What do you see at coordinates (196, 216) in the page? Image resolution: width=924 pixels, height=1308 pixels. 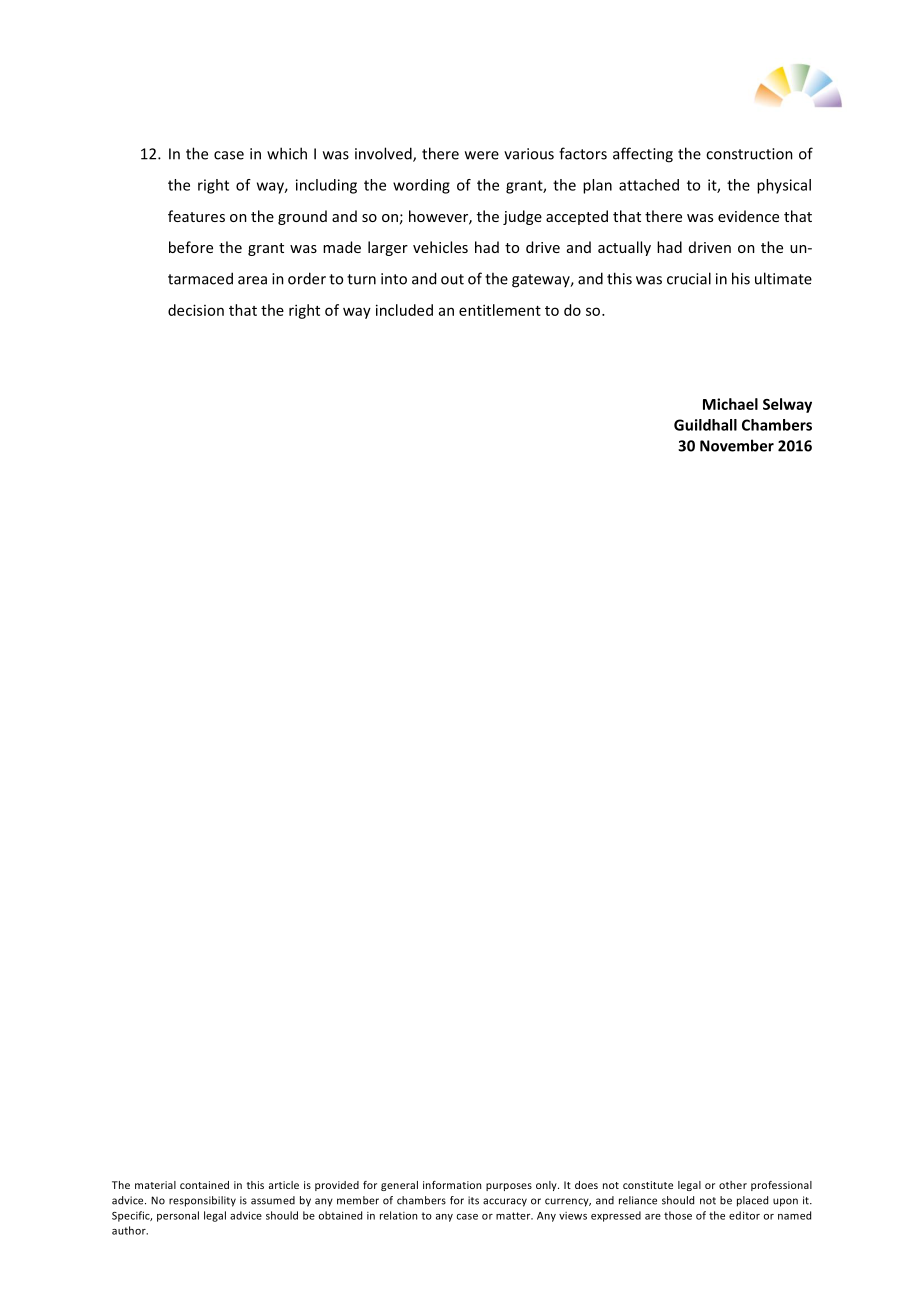 I see `features` at bounding box center [196, 216].
